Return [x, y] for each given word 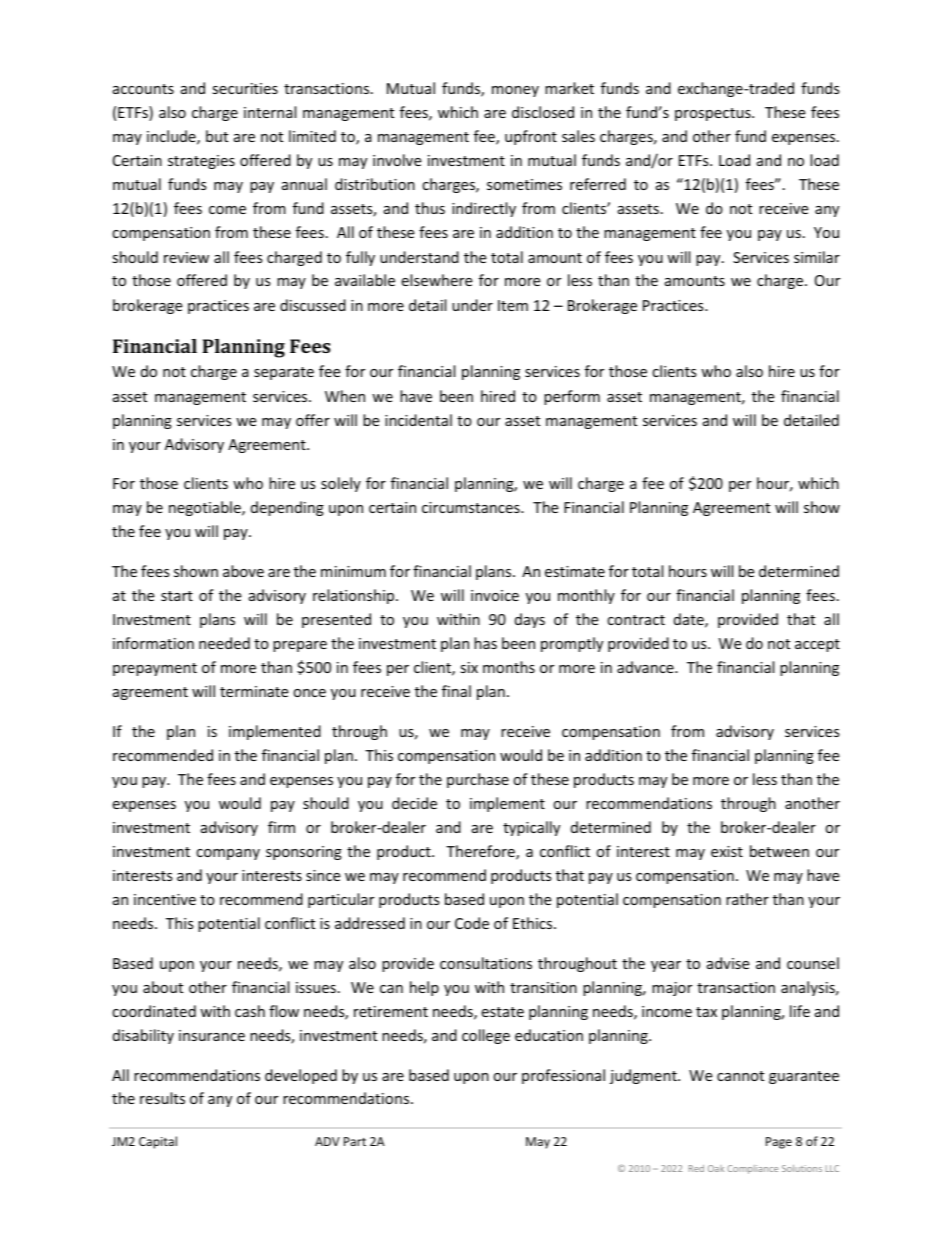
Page [779, 1143]
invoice [495, 595]
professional [563, 1076]
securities [245, 88]
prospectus [714, 114]
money [515, 91]
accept [817, 645]
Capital [158, 1142]
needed [224, 643]
